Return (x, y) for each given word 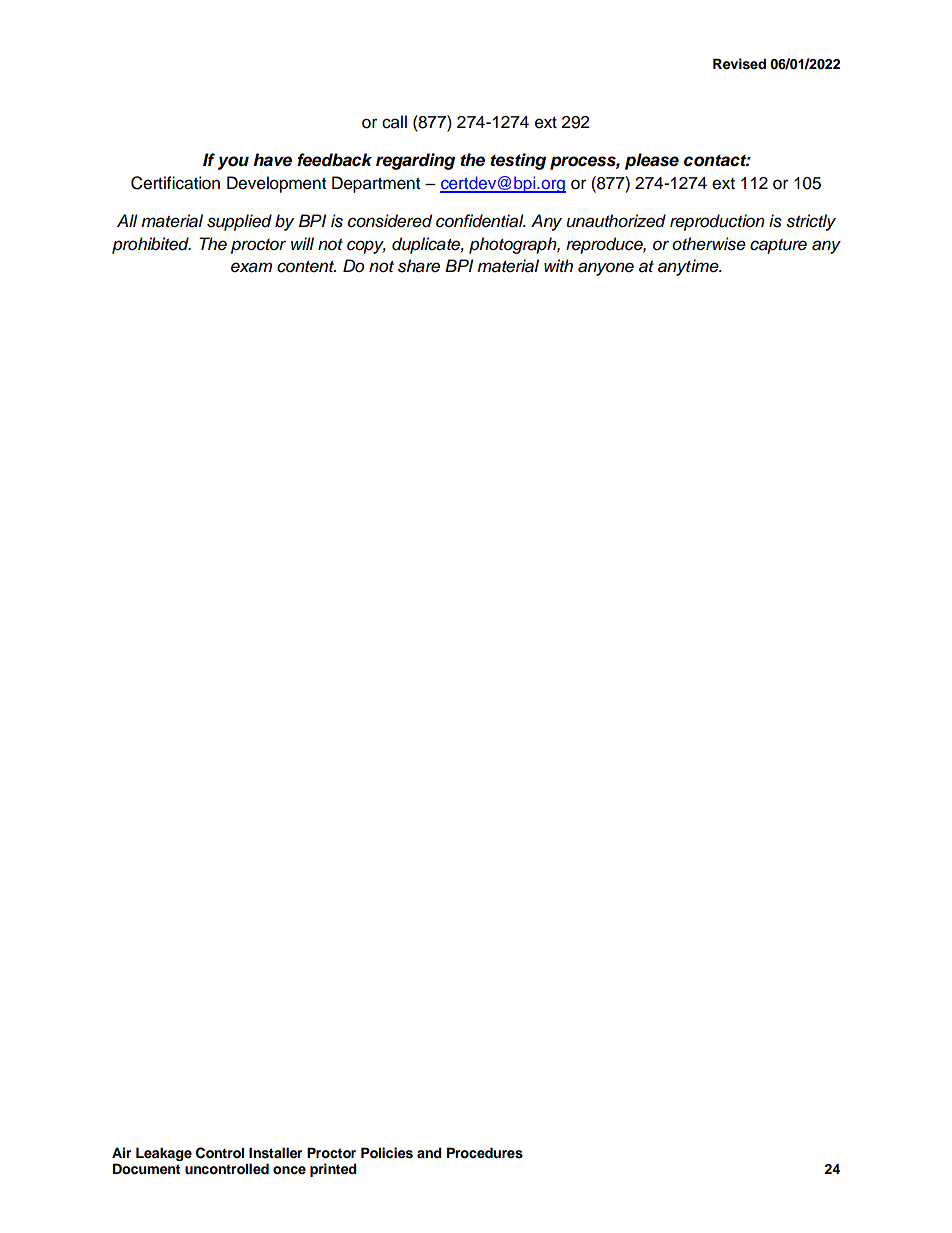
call (394, 122)
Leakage (164, 1154)
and (429, 1152)
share (419, 266)
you (233, 163)
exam (251, 267)
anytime (689, 267)
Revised (739, 64)
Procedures (485, 1153)
